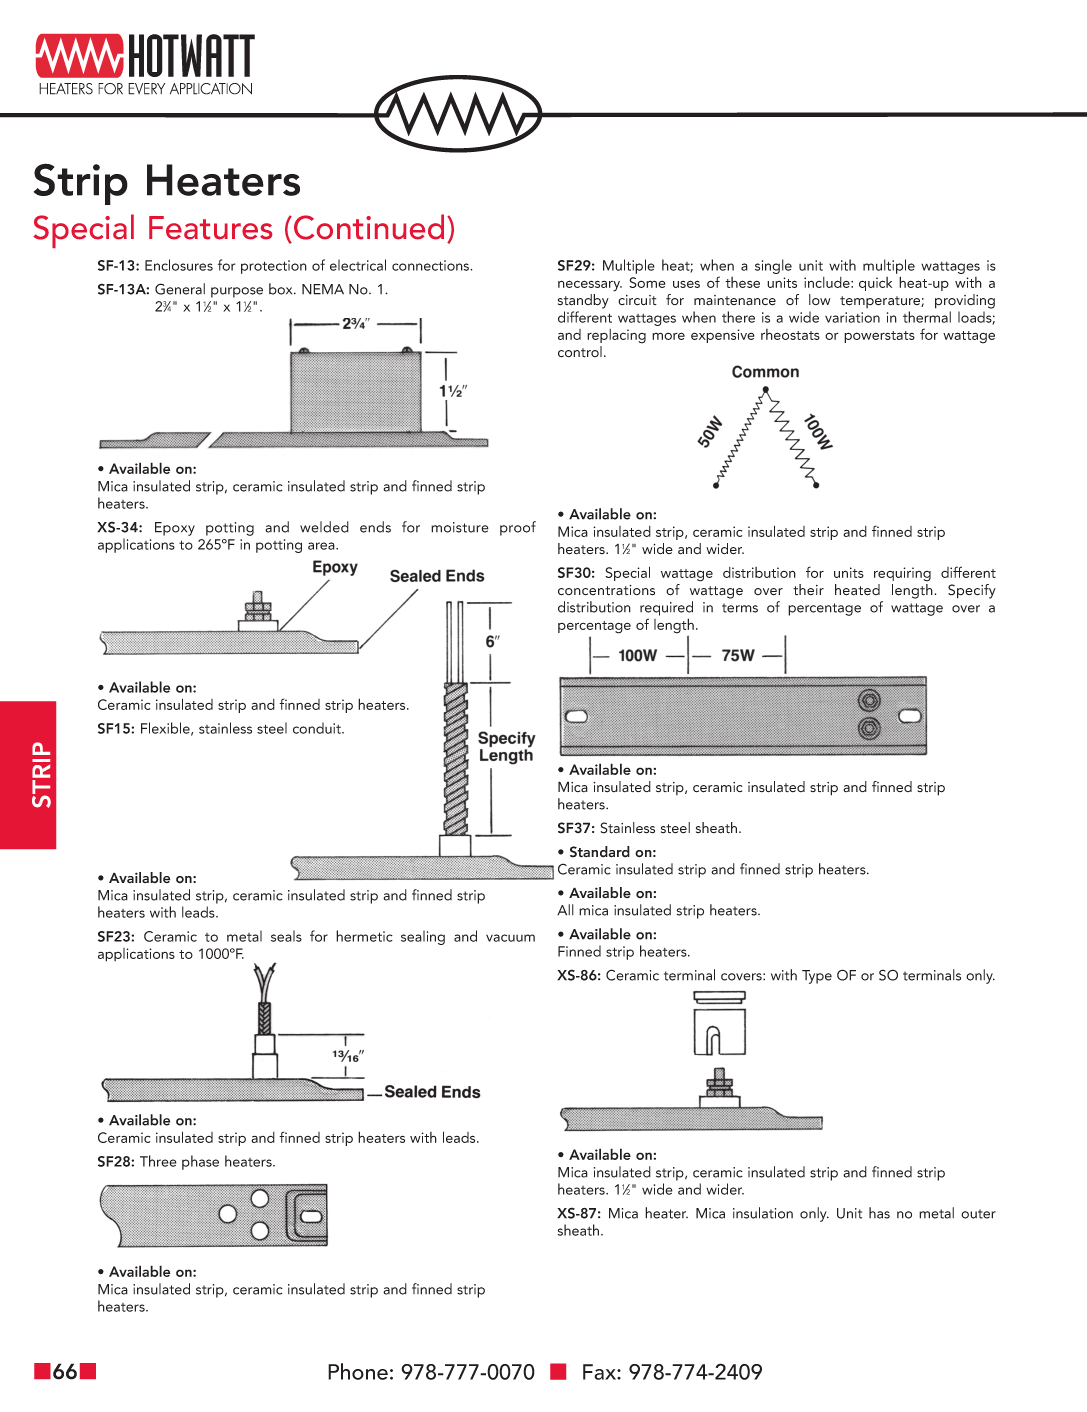 Image resolution: width=1087 pixels, height=1412 pixels. What do you see at coordinates (590, 286) in the image?
I see `necessary` at bounding box center [590, 286].
